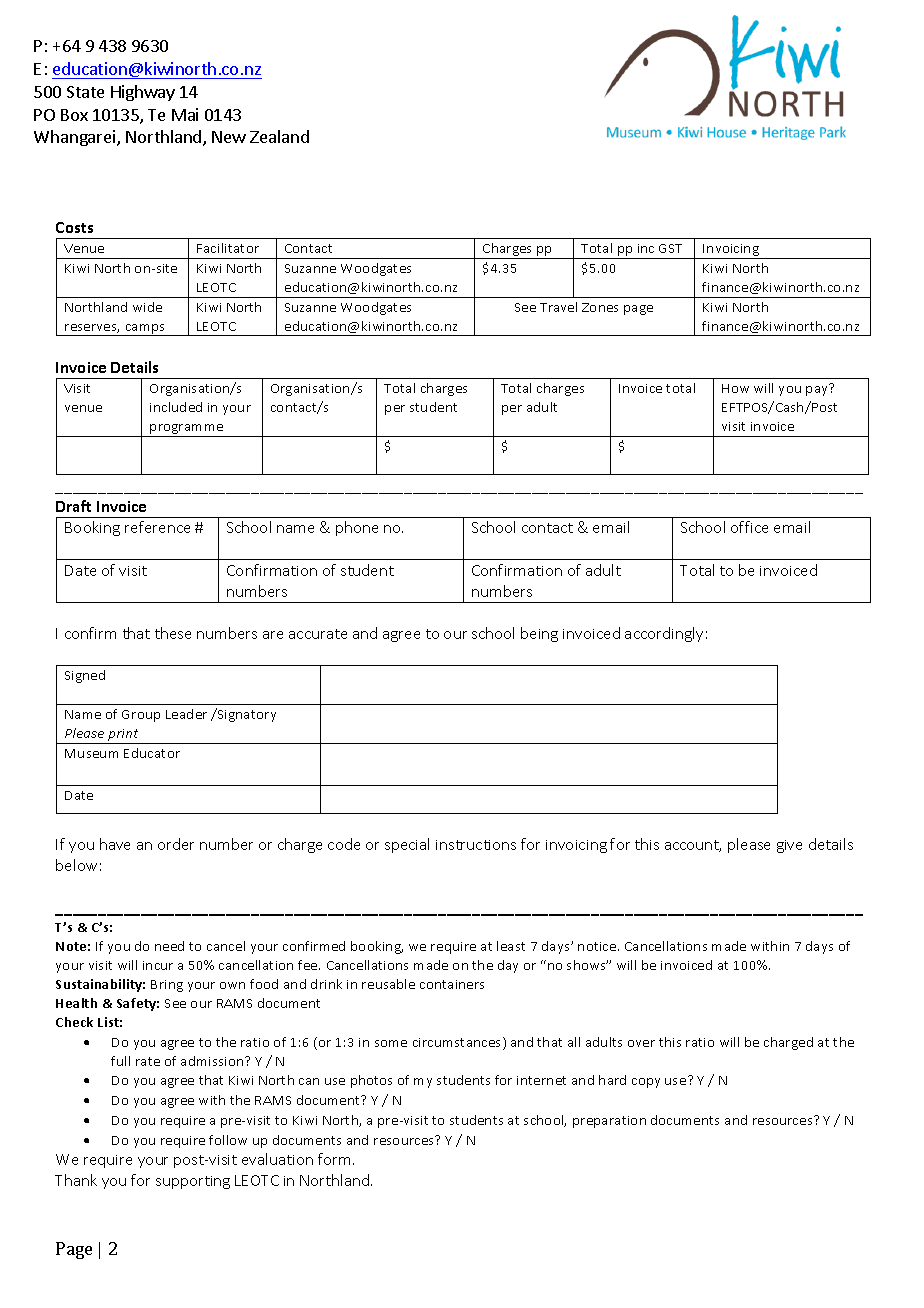 The width and height of the screenshot is (924, 1308). I want to click on supporting, so click(193, 1182).
